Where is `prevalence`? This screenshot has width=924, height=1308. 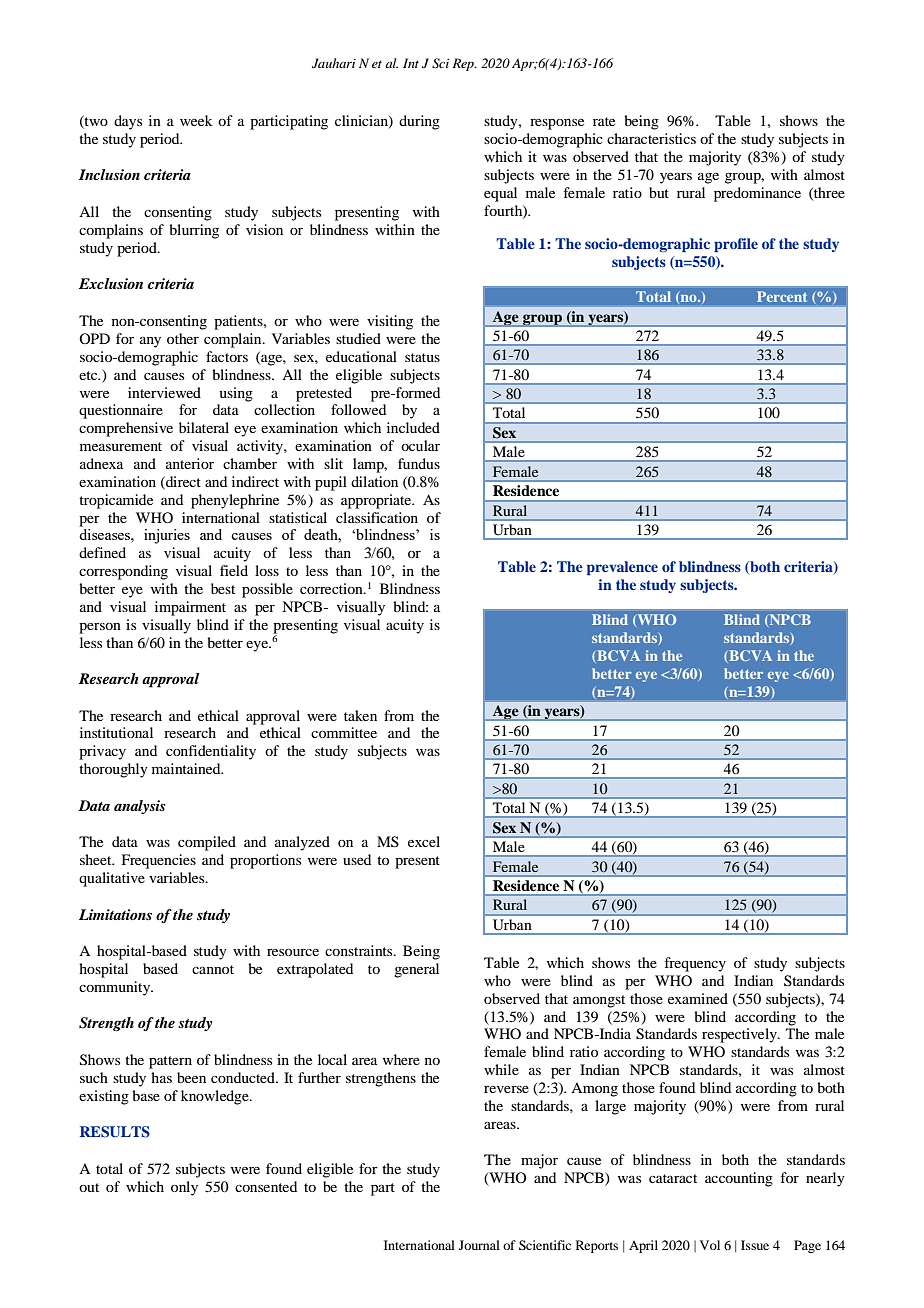 prevalence is located at coordinates (622, 568).
